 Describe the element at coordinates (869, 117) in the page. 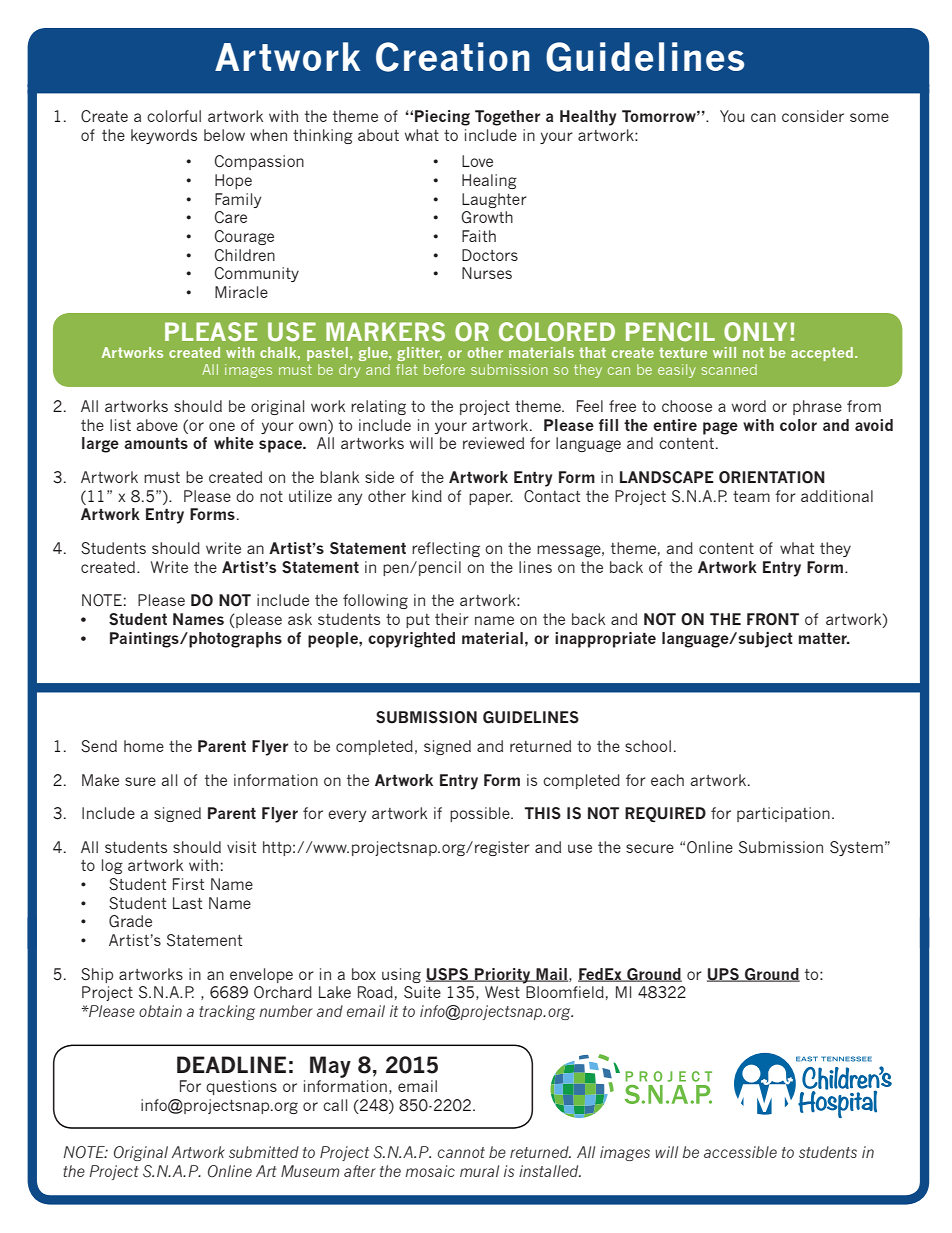

I see `some` at that location.
